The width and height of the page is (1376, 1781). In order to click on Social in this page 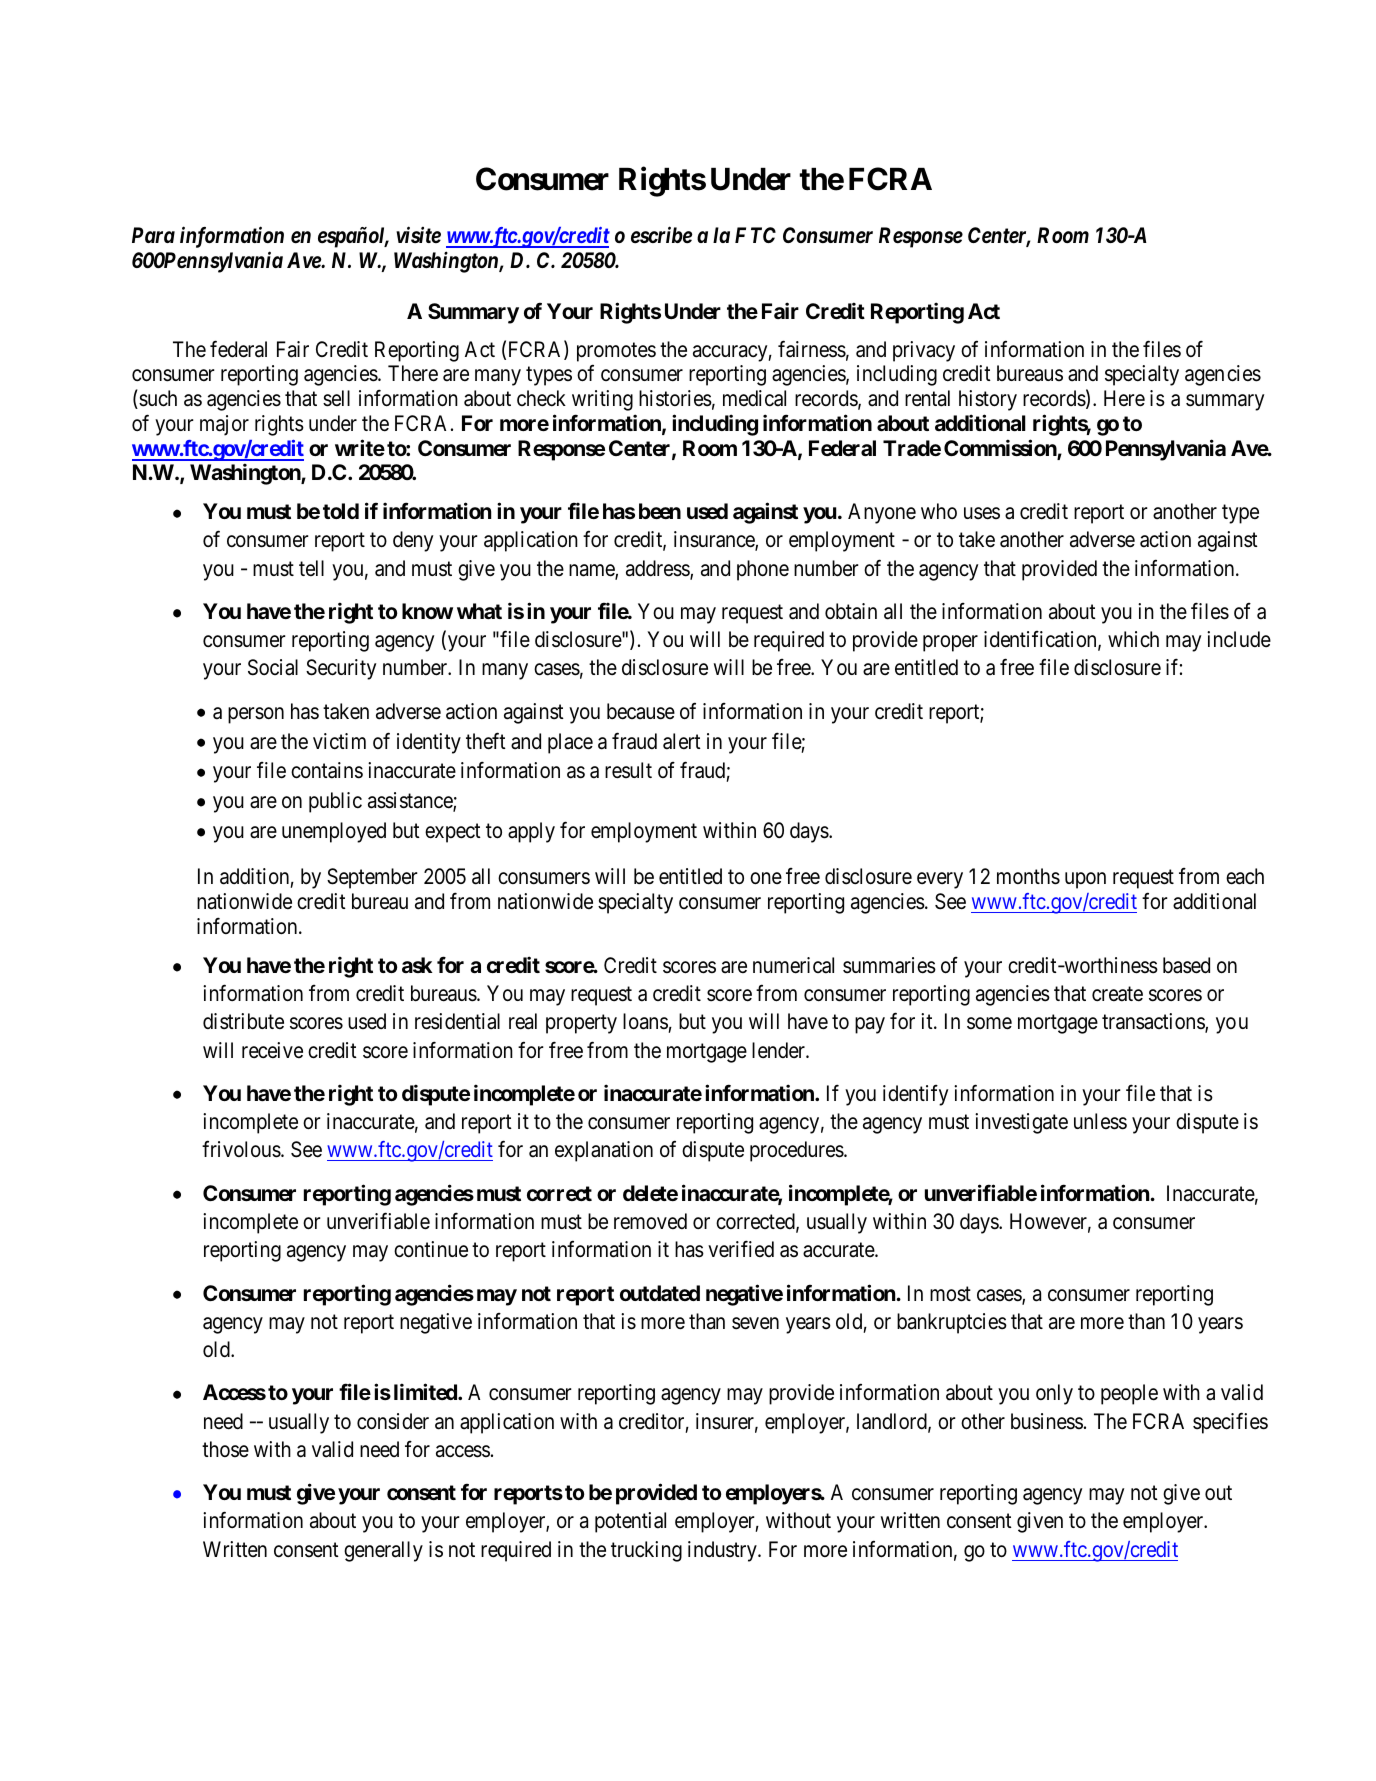, I will do `click(273, 667)`.
